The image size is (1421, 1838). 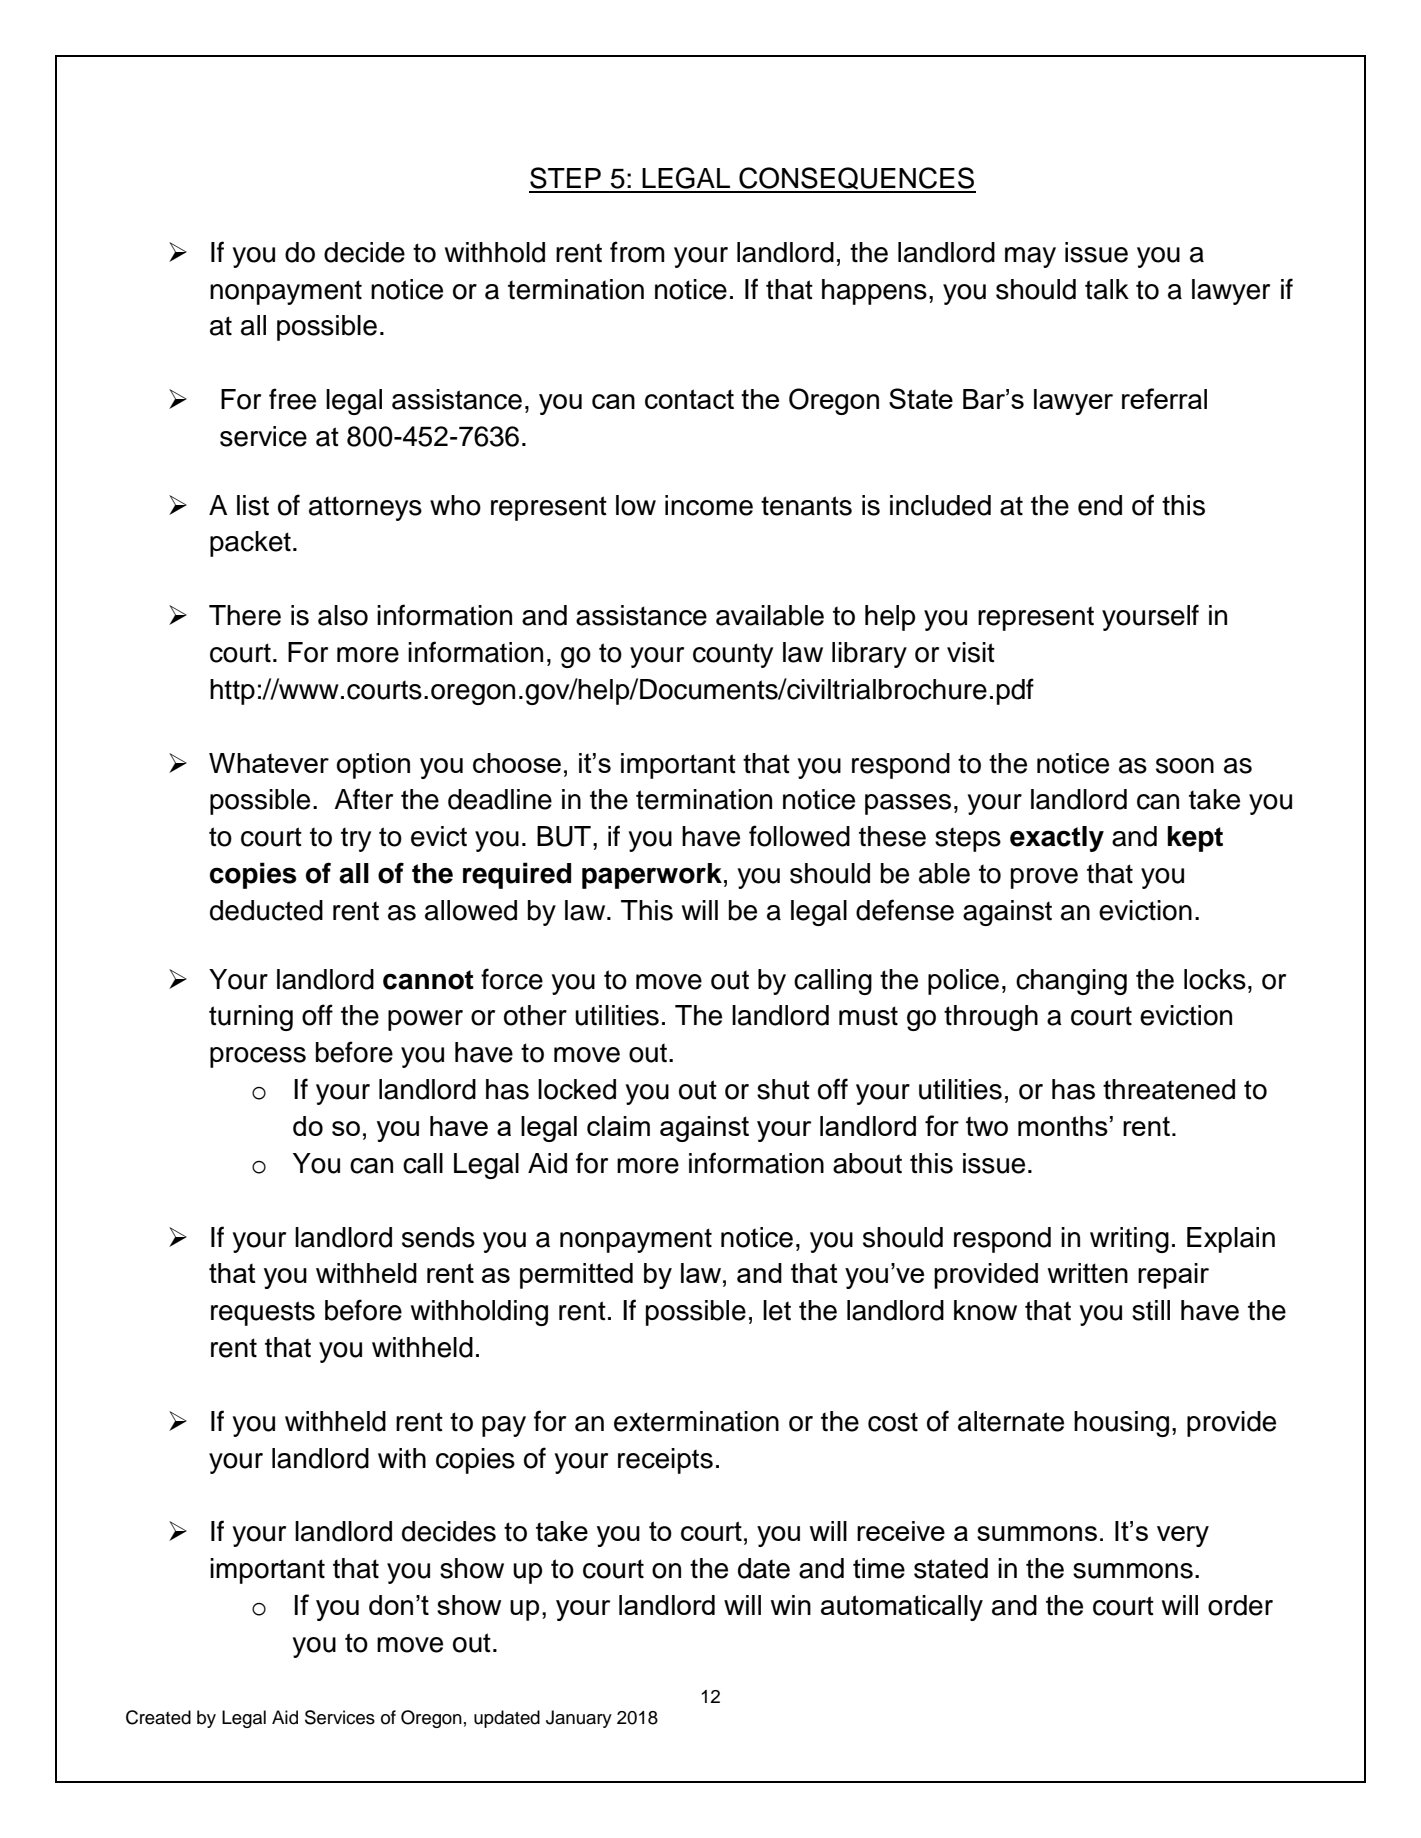 What do you see at coordinates (1151, 1310) in the screenshot?
I see `still` at bounding box center [1151, 1310].
